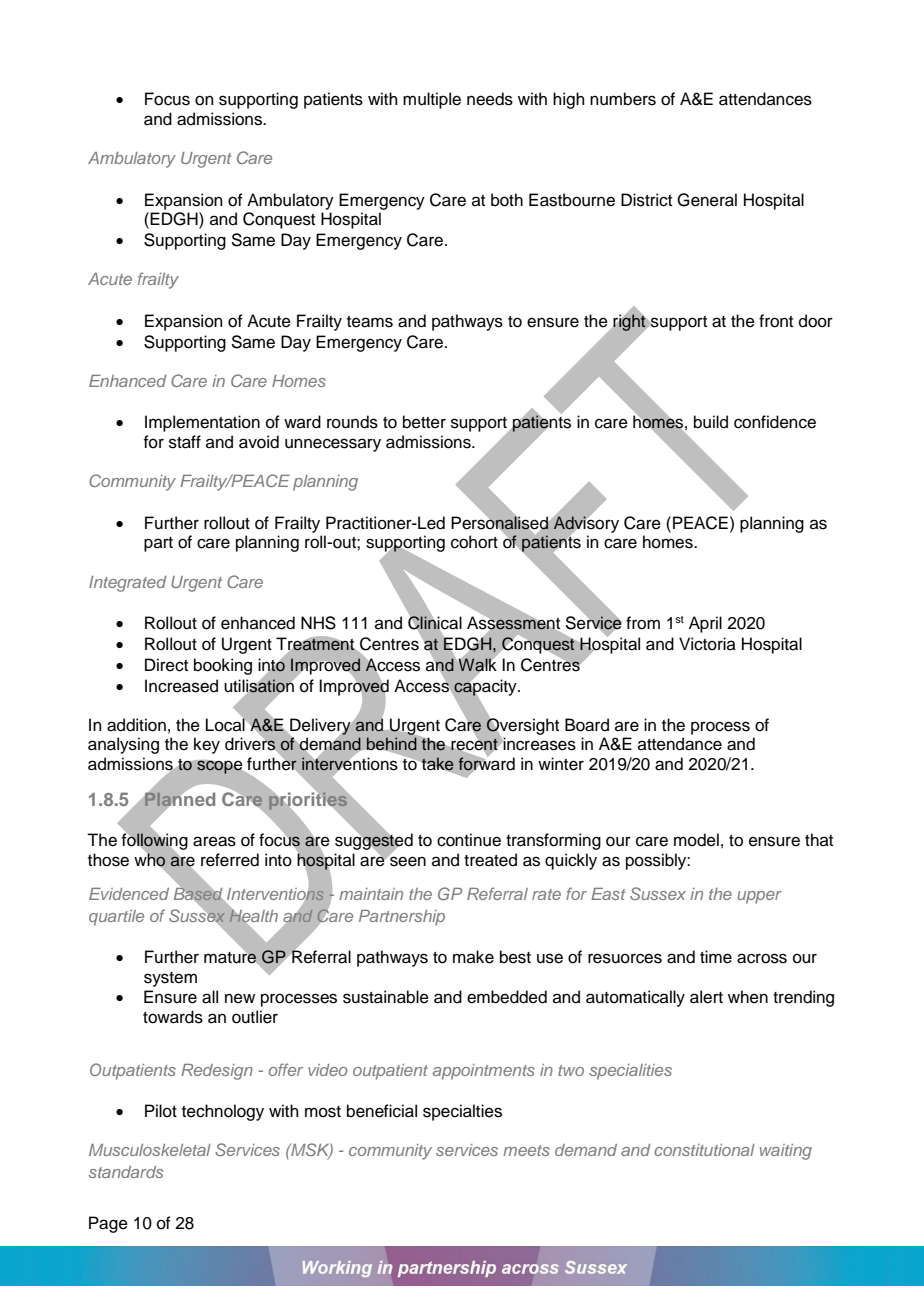 This page has width=924, height=1308. I want to click on model, so click(696, 840).
